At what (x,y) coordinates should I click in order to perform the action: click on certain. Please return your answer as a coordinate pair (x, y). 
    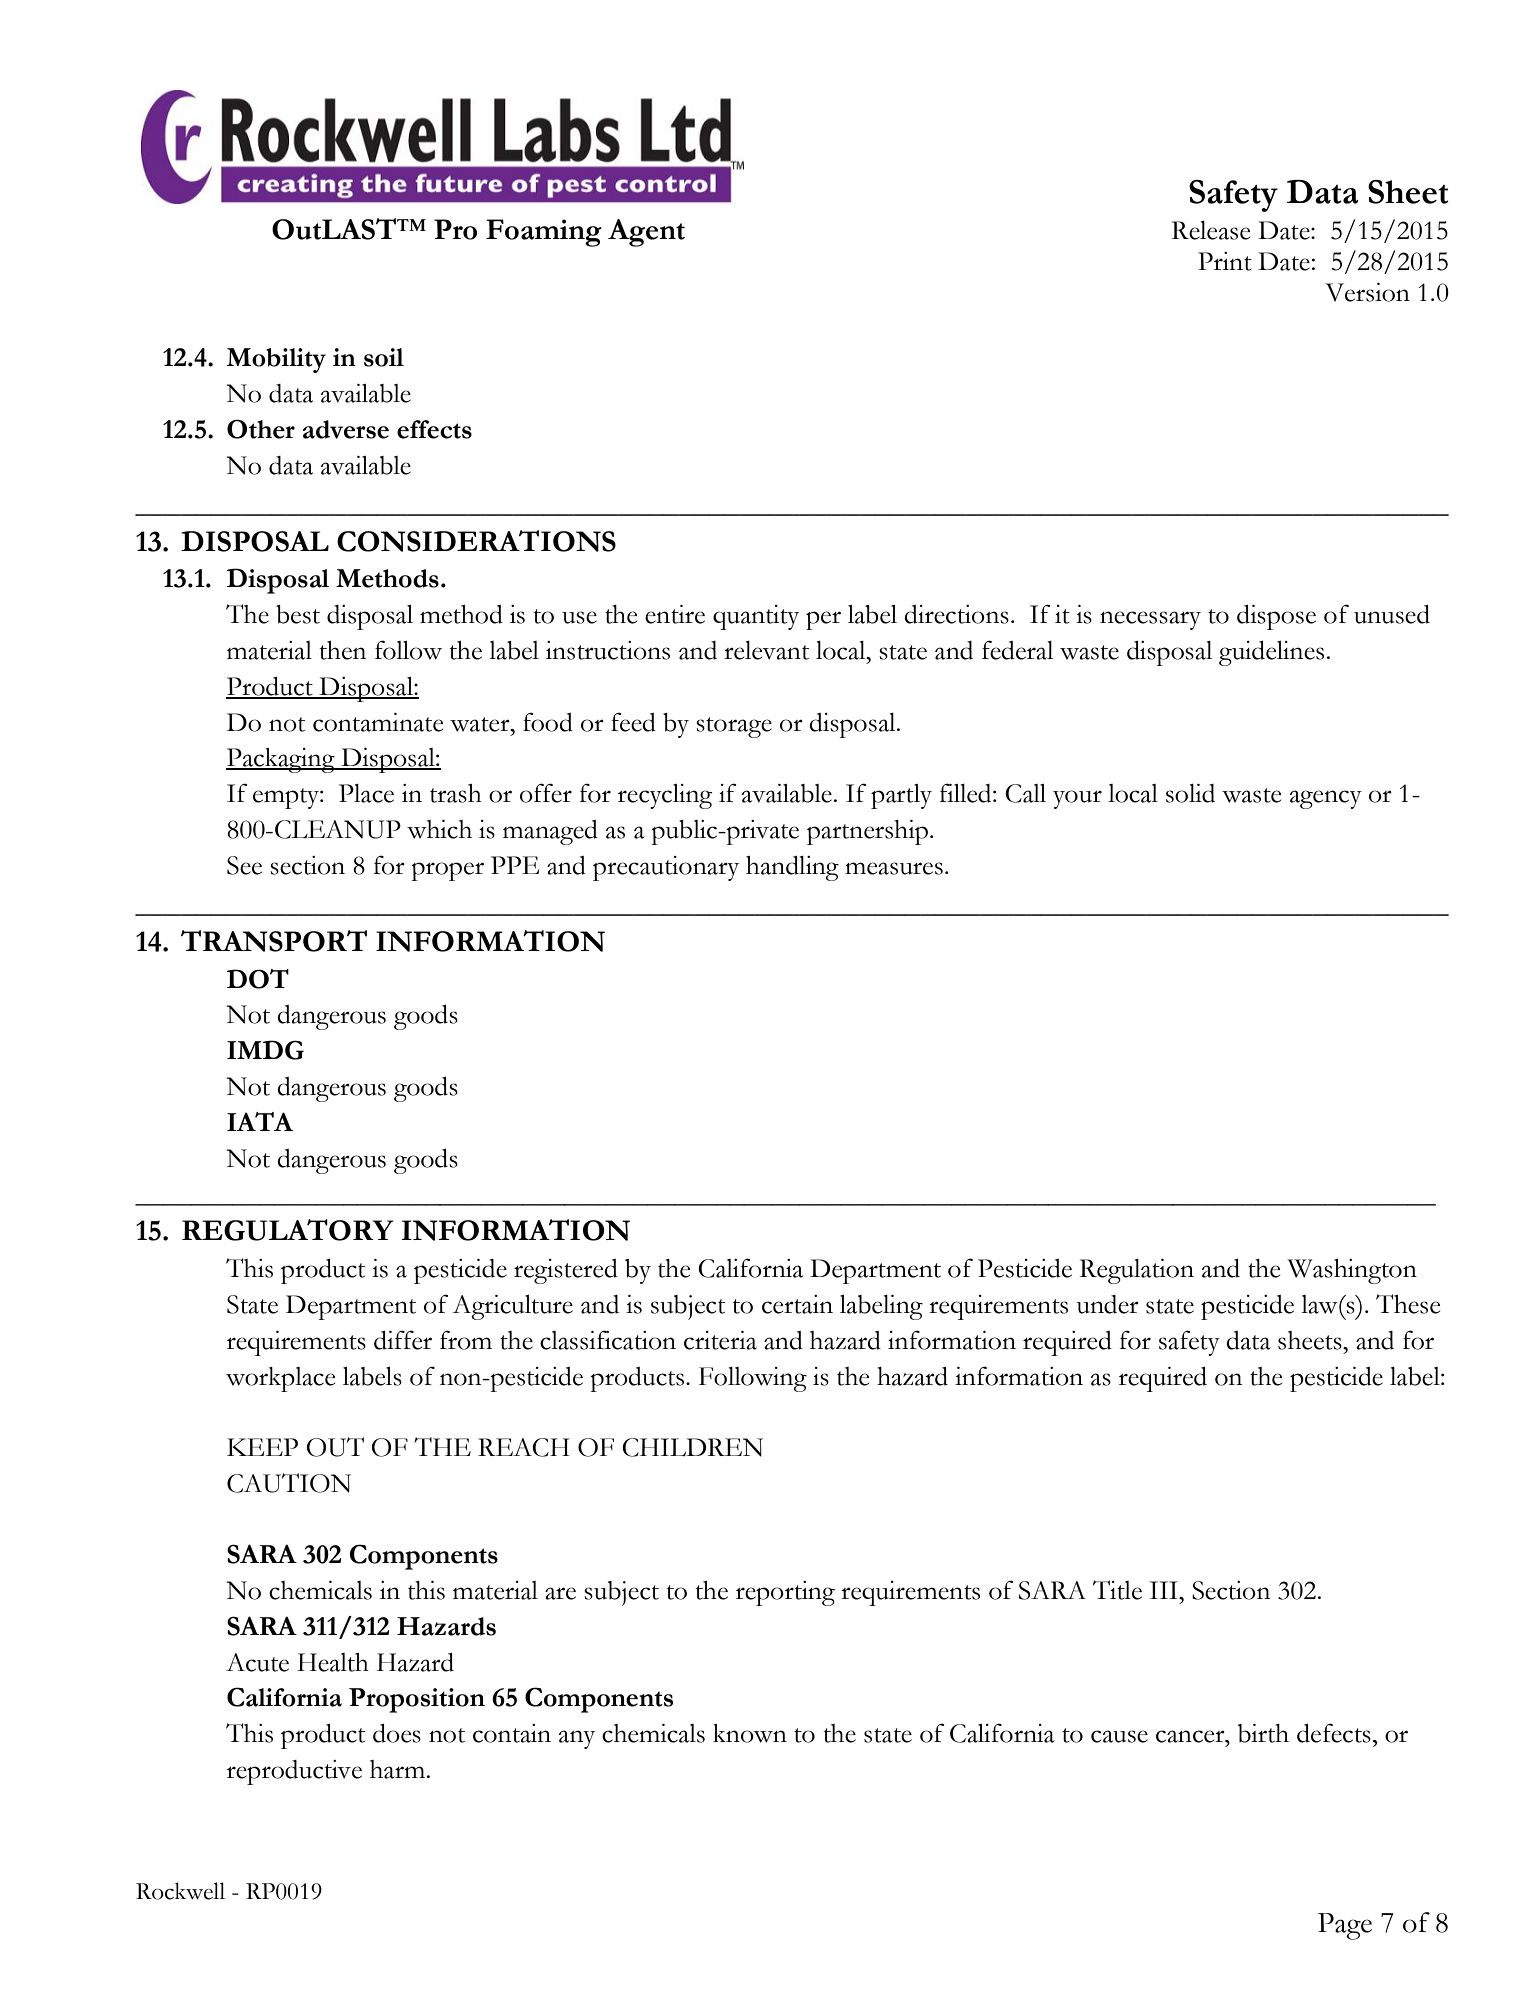
    Looking at the image, I should click on (797, 1304).
